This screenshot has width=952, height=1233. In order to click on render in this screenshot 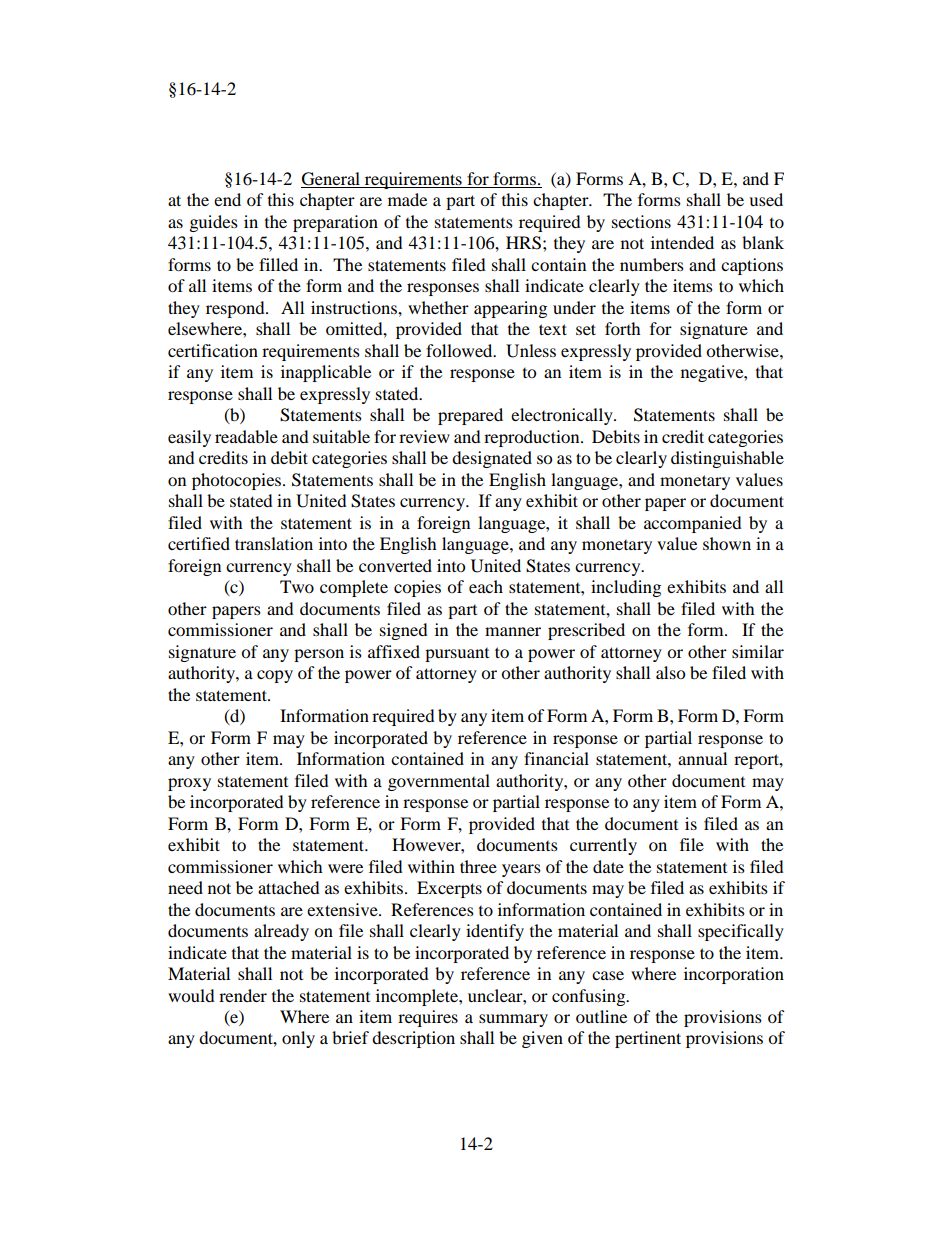, I will do `click(243, 995)`.
